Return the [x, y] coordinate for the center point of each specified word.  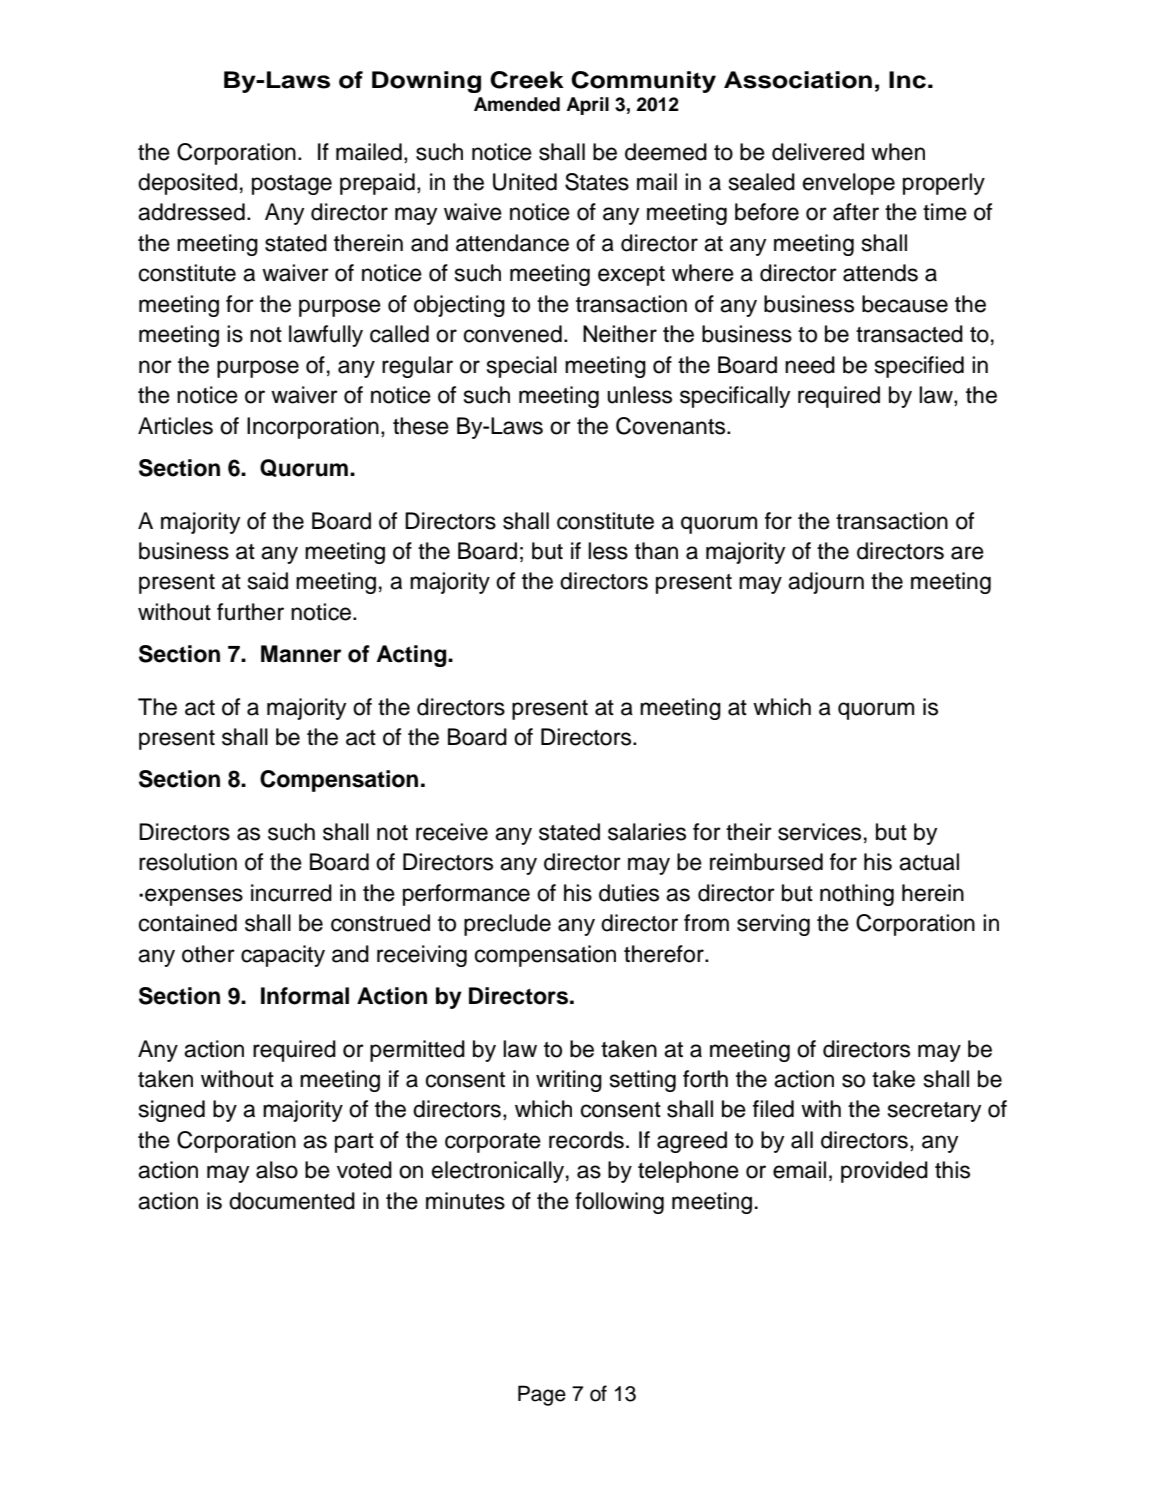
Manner [301, 654]
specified [919, 367]
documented [292, 1201]
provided [884, 1172]
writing [569, 1081]
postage [292, 185]
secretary [934, 1112]
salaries [647, 832]
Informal [305, 996]
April [587, 106]
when [898, 152]
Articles [175, 426]
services [819, 832]
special [522, 367]
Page [542, 1395]
